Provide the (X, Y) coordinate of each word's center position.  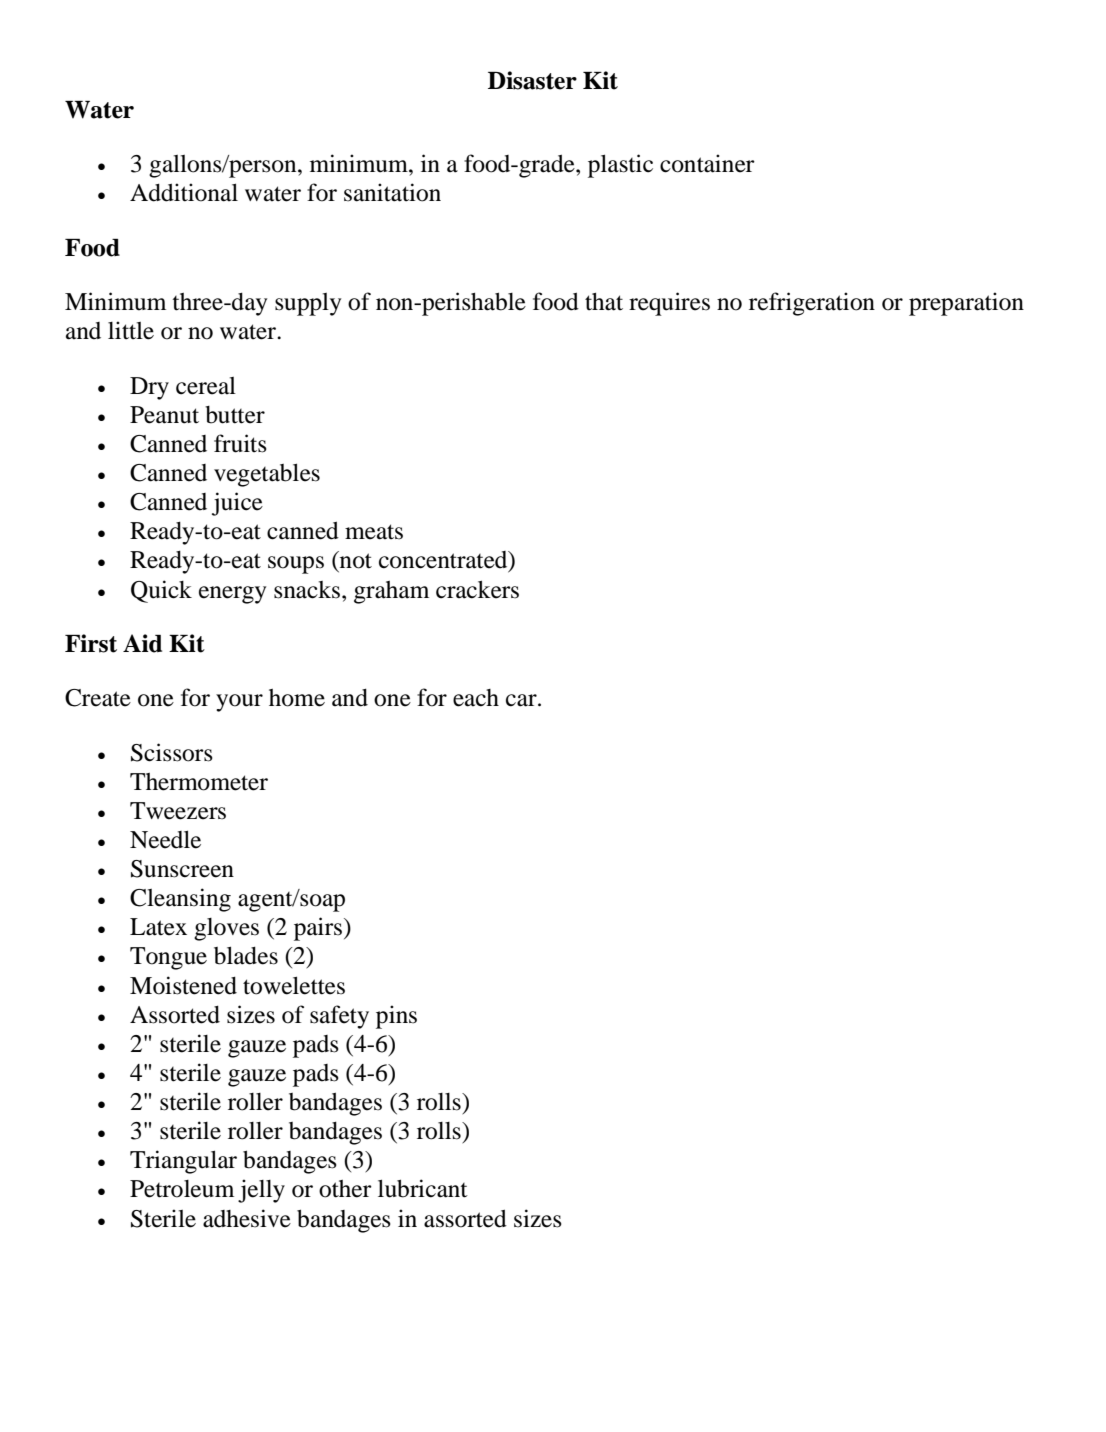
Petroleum (182, 1189)
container (707, 163)
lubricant (423, 1188)
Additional (184, 192)
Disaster (532, 80)
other (345, 1189)
